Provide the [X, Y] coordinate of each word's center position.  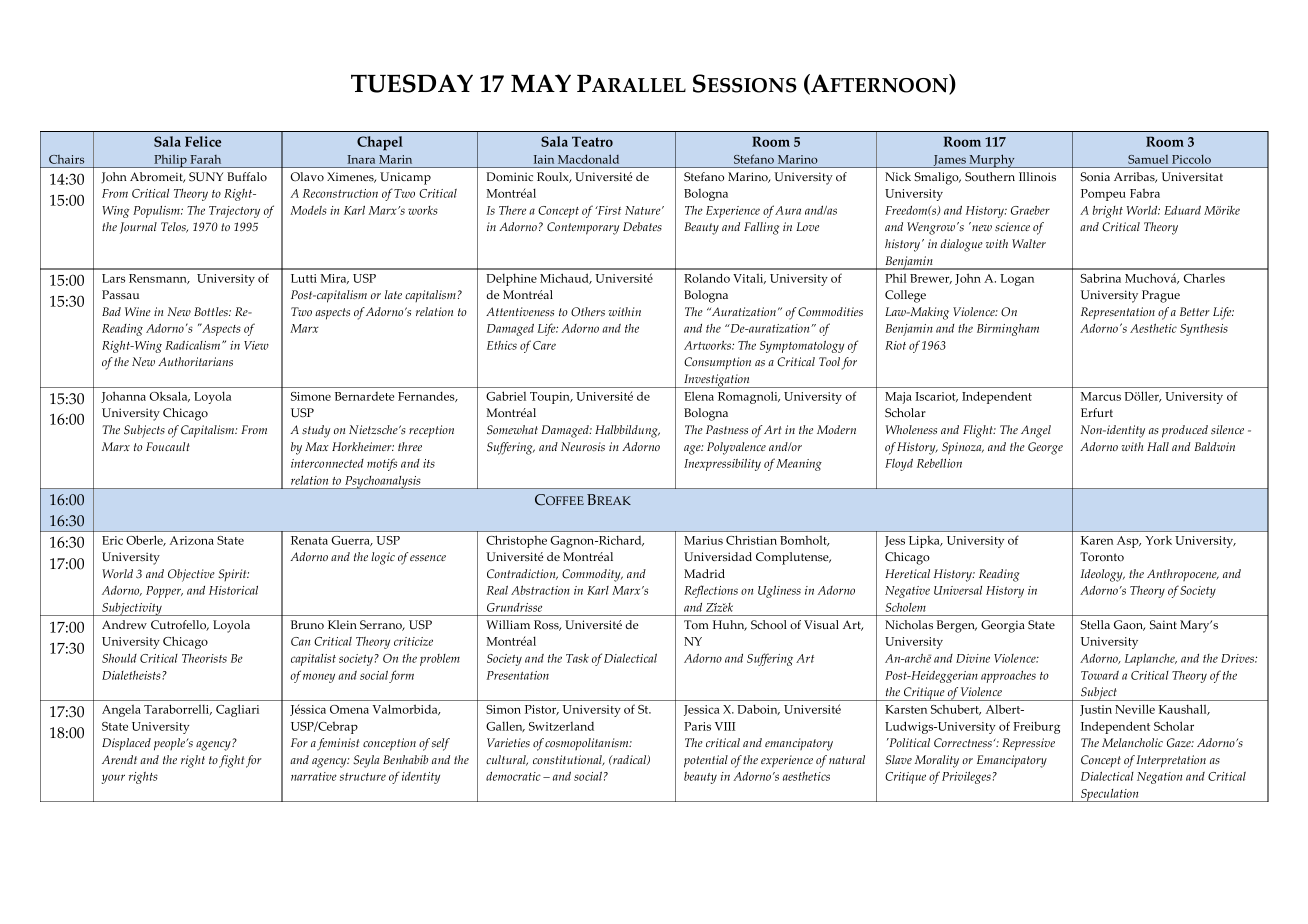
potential [706, 761]
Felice [203, 141]
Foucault [168, 446]
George [1045, 448]
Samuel [1148, 159]
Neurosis [583, 447]
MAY [541, 83]
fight [231, 761]
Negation [1159, 778]
